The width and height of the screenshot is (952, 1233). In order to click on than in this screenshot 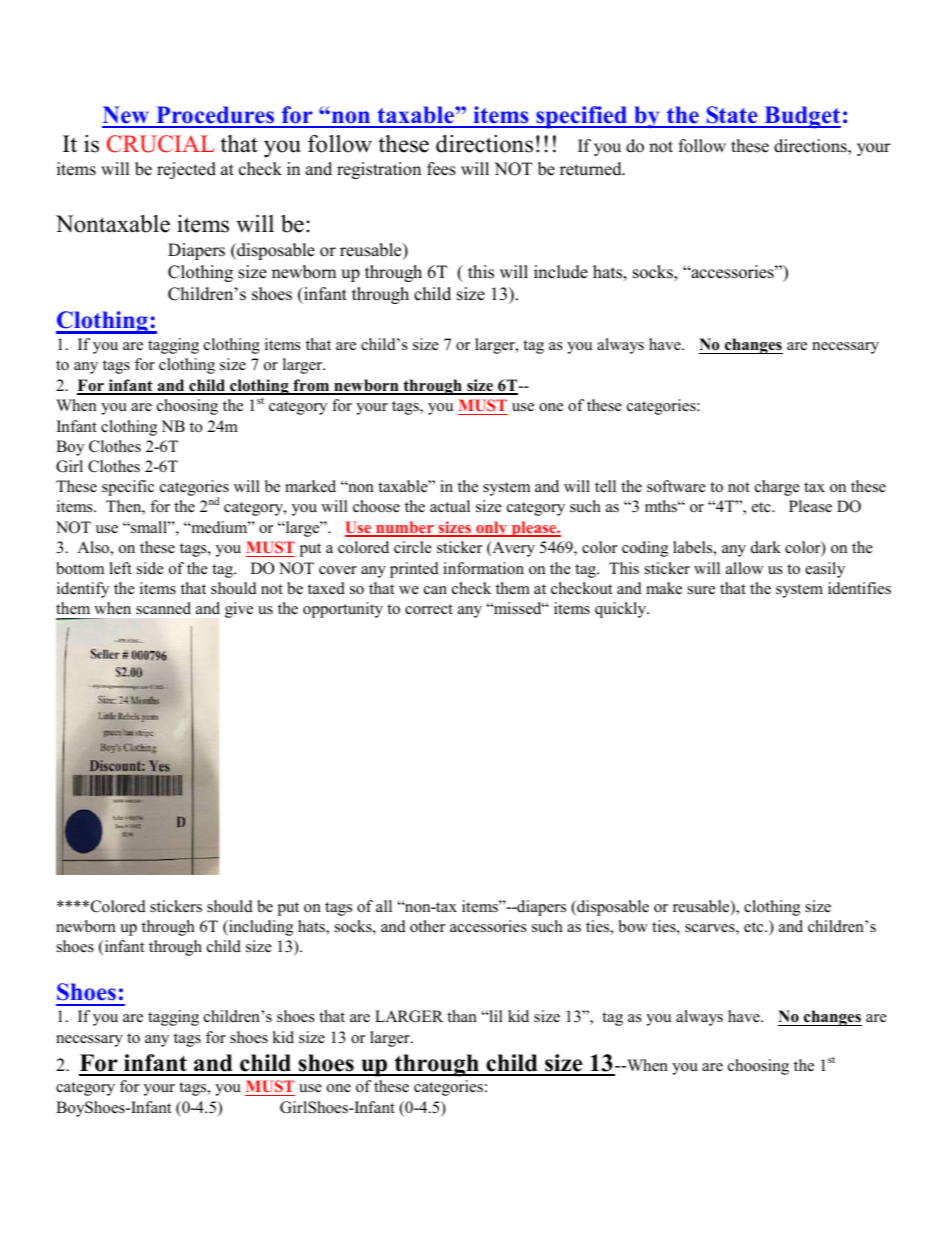, I will do `click(462, 1016)`.
